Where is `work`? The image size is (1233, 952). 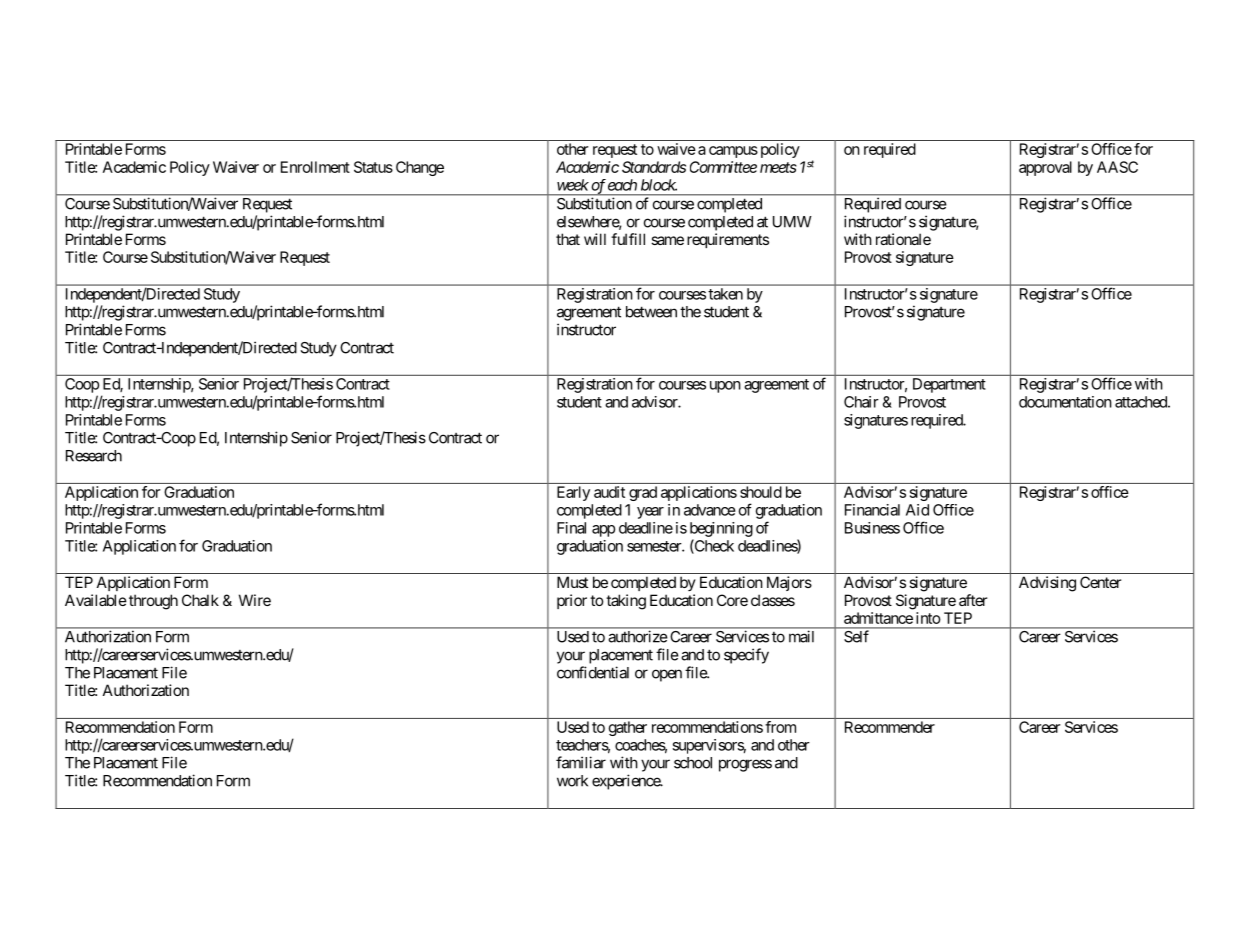
work is located at coordinates (572, 781).
